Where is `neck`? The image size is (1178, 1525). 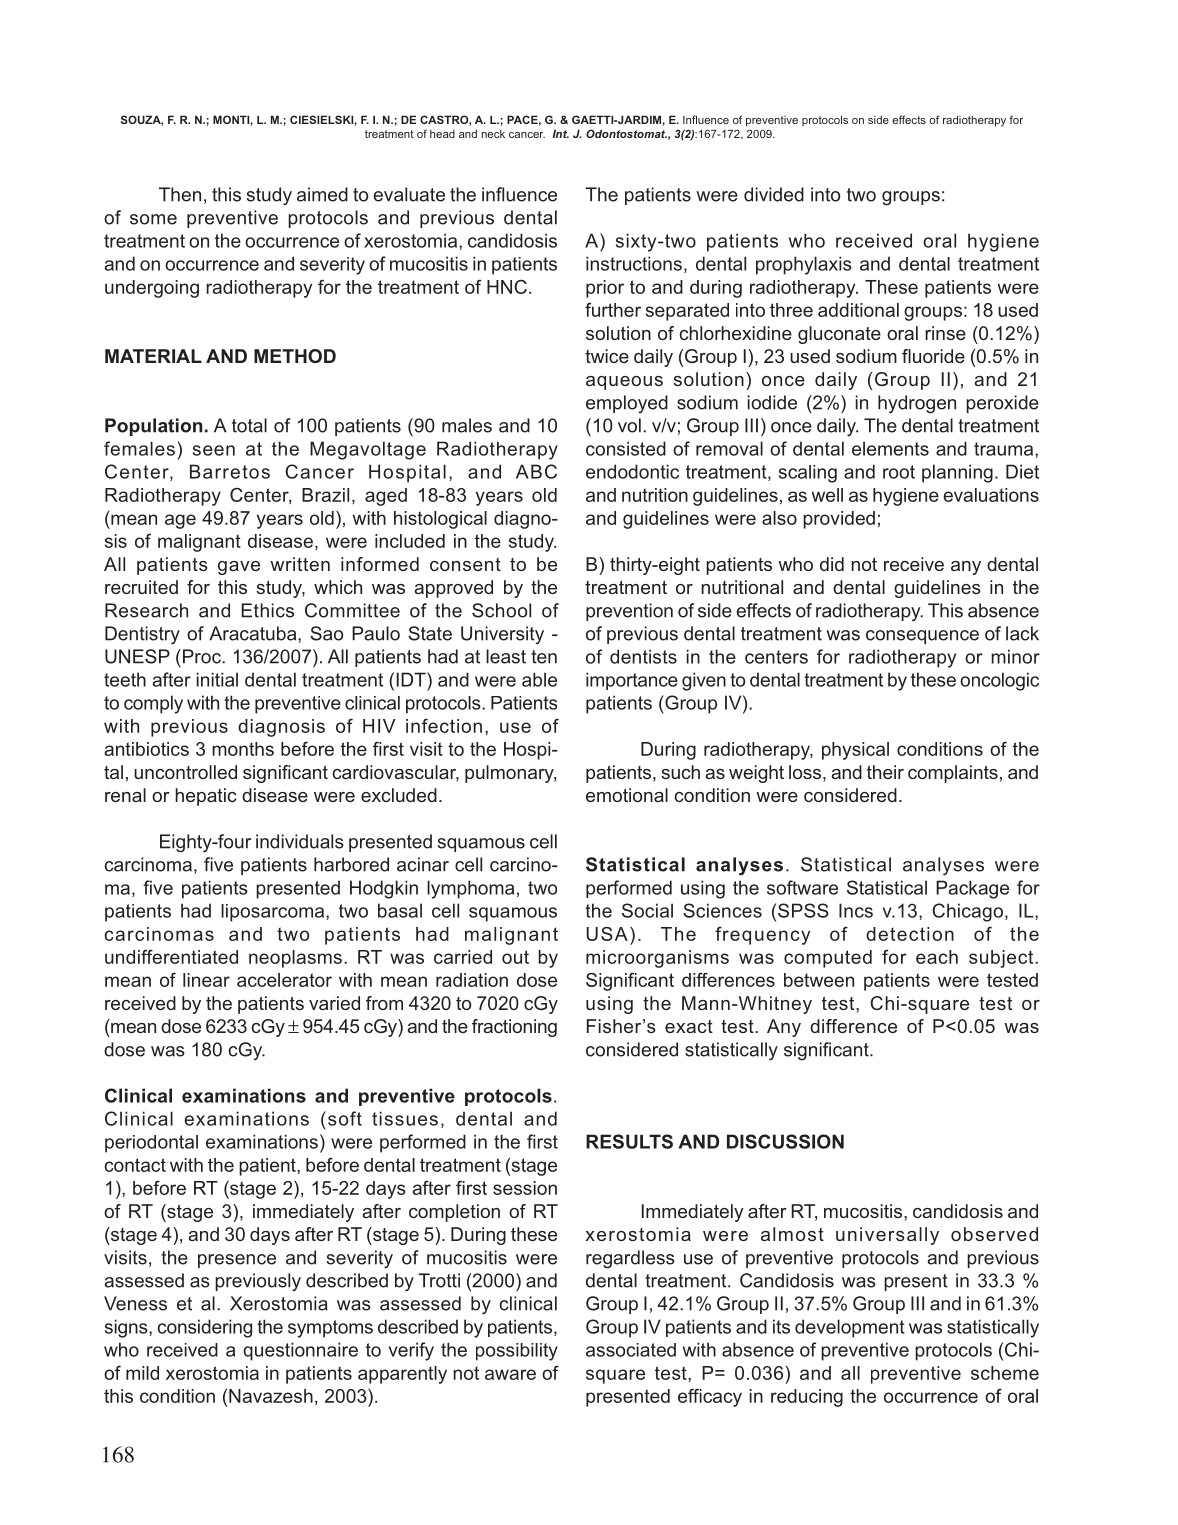
neck is located at coordinates (493, 134).
